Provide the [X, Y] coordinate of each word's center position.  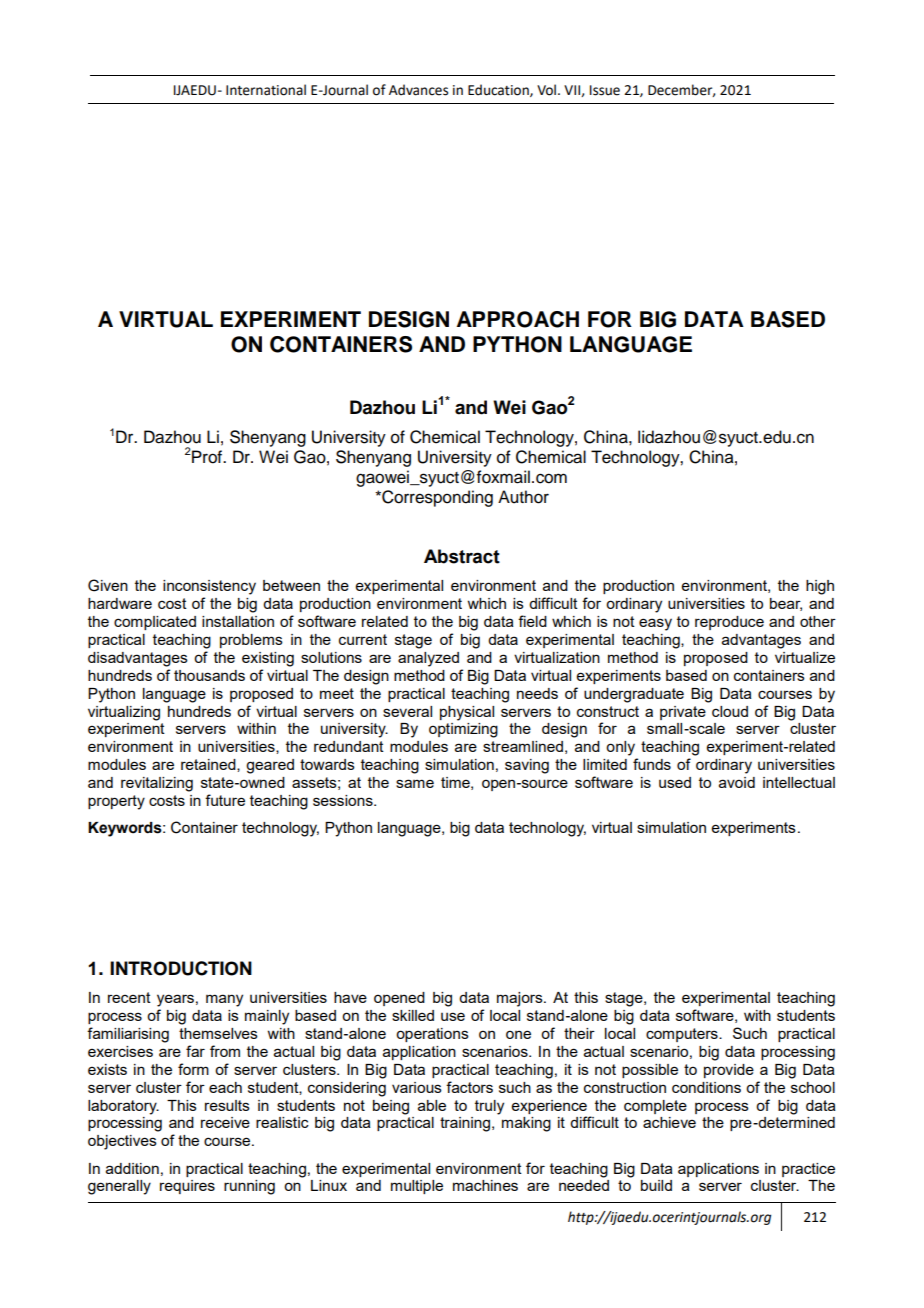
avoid [737, 782]
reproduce [729, 623]
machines [485, 1185]
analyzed [428, 659]
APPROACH [518, 319]
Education [499, 90]
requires [187, 1187]
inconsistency [209, 587]
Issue [605, 90]
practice [808, 1170]
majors [521, 999]
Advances [418, 90]
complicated [155, 623]
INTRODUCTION [181, 968]
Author [523, 497]
